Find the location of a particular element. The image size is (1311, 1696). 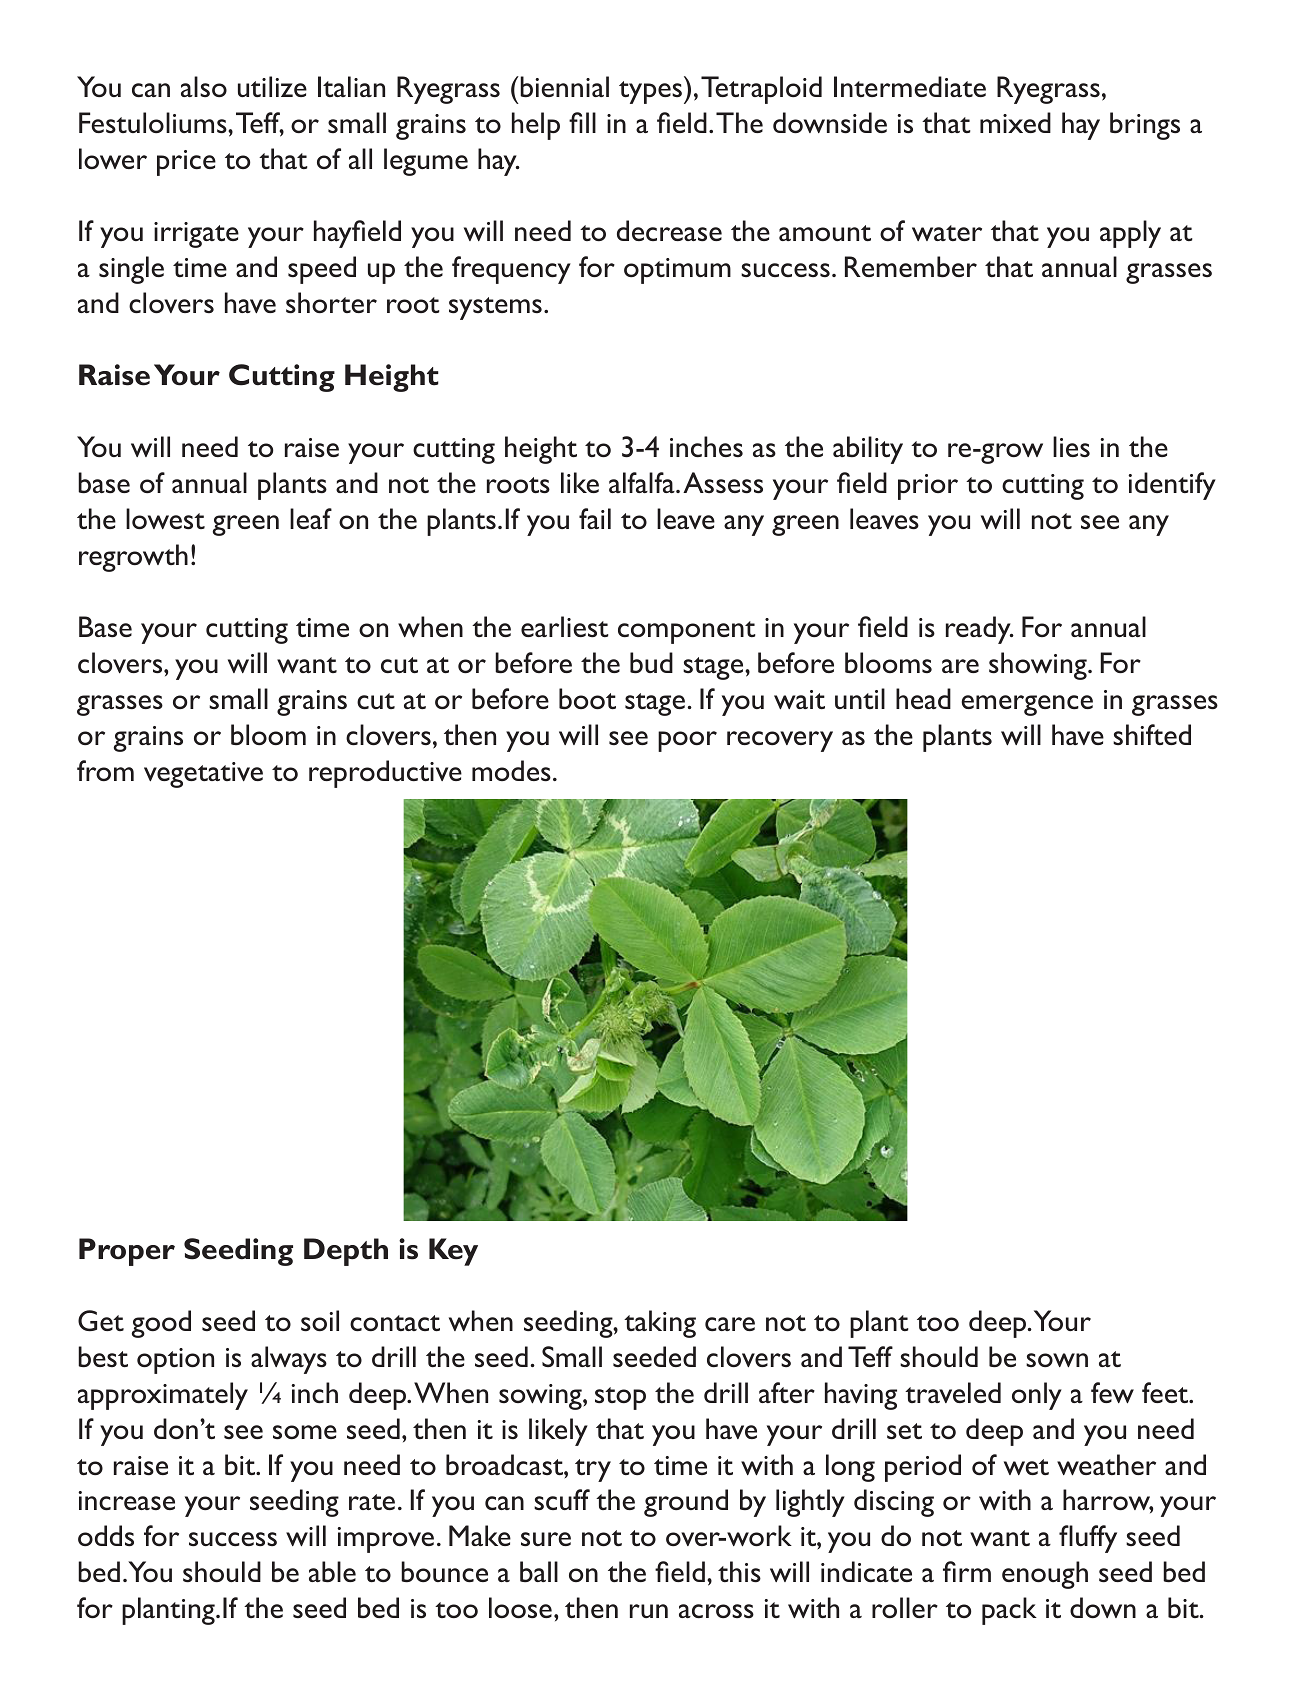

able is located at coordinates (332, 1572).
